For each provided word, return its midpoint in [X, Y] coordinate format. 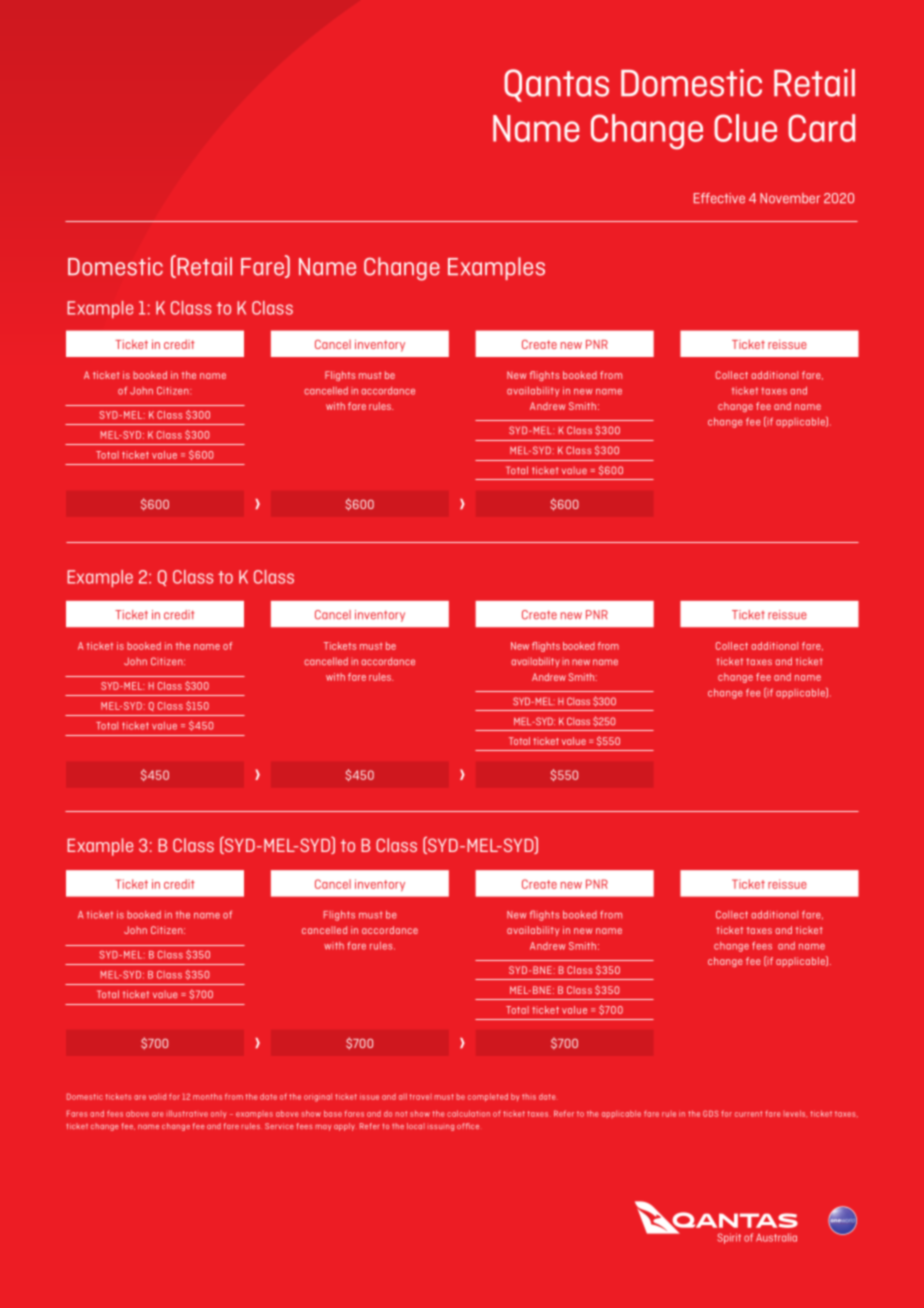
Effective [719, 198]
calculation [468, 1113]
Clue [745, 128]
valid [157, 1097]
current [748, 1114]
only [219, 1114]
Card [821, 128]
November [790, 198]
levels [795, 1114]
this [529, 1097]
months [207, 1096]
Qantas [556, 85]
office [468, 1126]
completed [488, 1097]
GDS [711, 1113]
